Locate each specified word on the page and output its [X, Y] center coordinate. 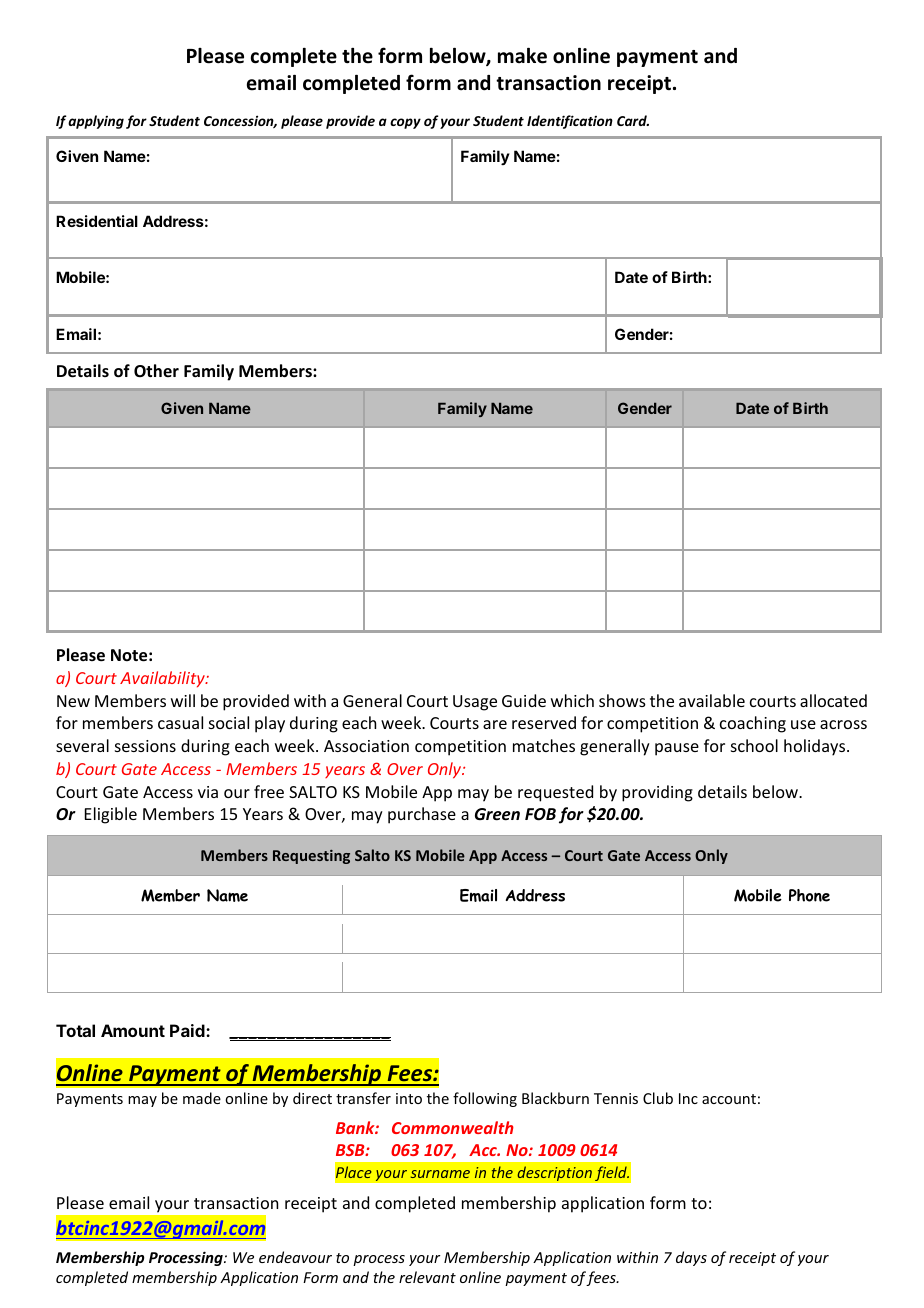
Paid [188, 1030]
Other [156, 370]
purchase [422, 815]
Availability [163, 679]
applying [96, 122]
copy [405, 123]
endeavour [295, 1257]
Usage [475, 703]
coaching [753, 724]
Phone [809, 895]
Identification [570, 122]
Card [633, 120]
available [712, 700]
